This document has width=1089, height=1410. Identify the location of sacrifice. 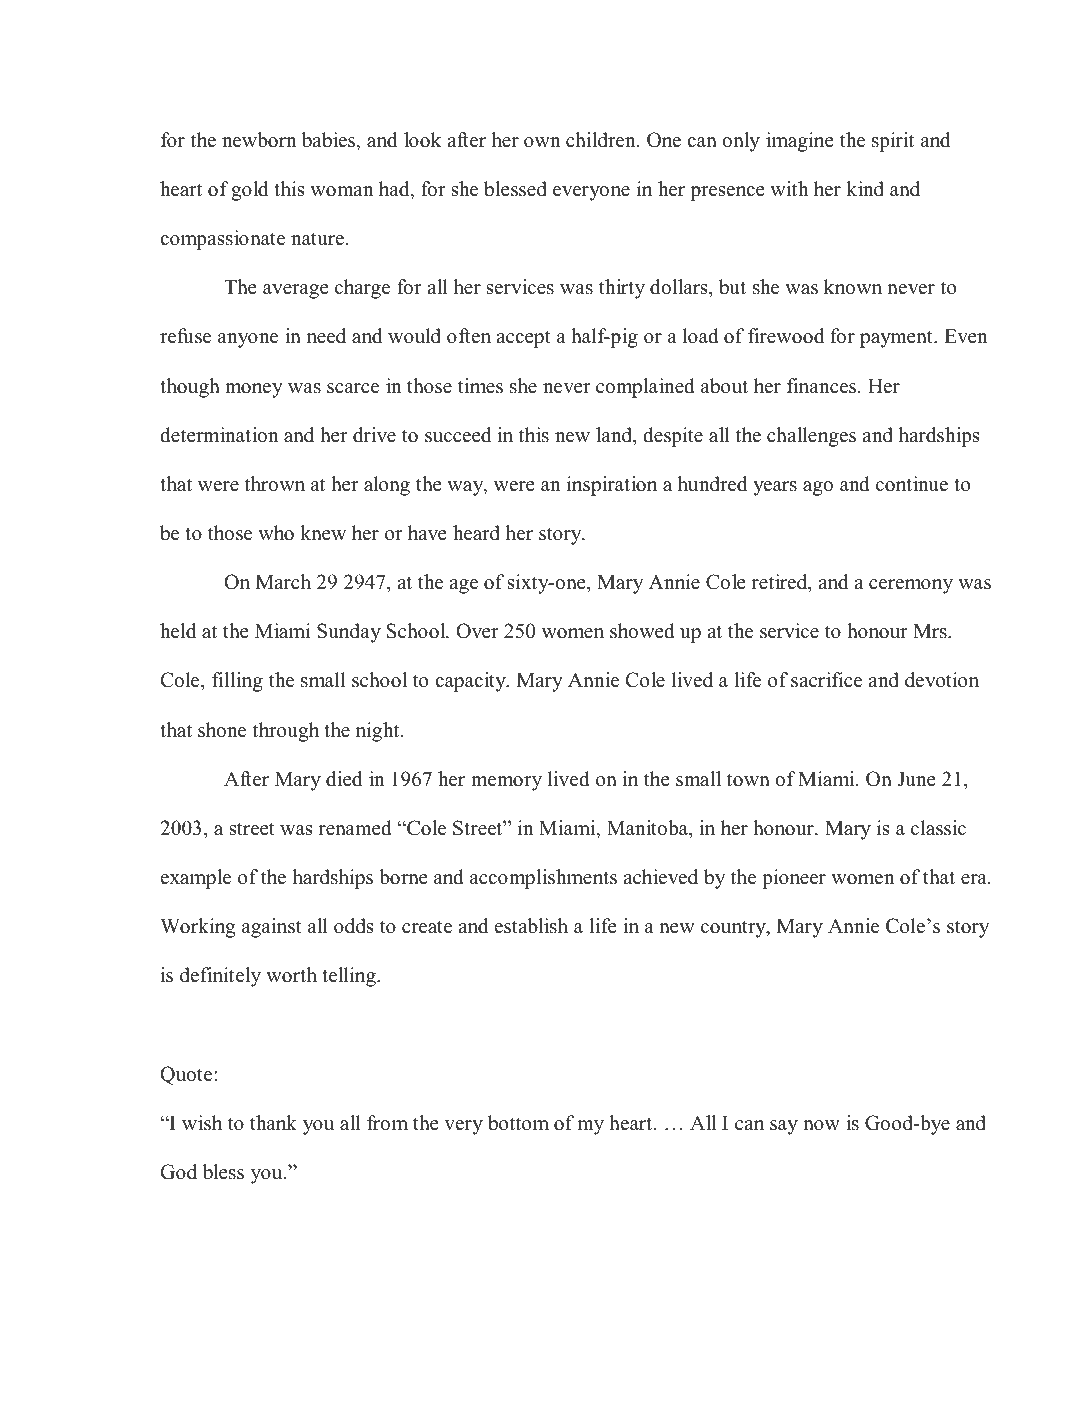
(826, 680).
